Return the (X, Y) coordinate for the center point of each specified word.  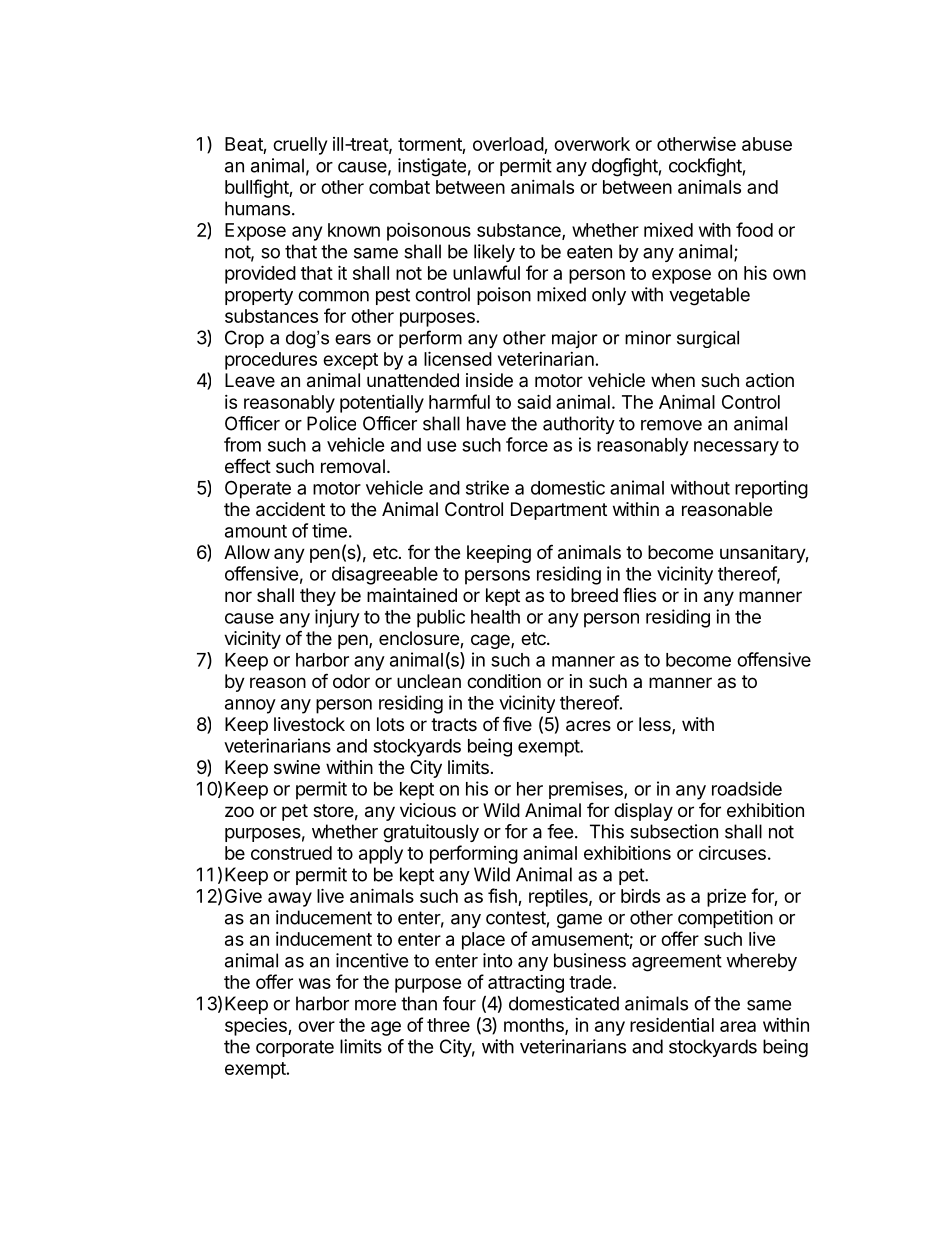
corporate (295, 1048)
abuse (767, 144)
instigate (432, 167)
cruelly (300, 146)
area (738, 1026)
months (535, 1026)
